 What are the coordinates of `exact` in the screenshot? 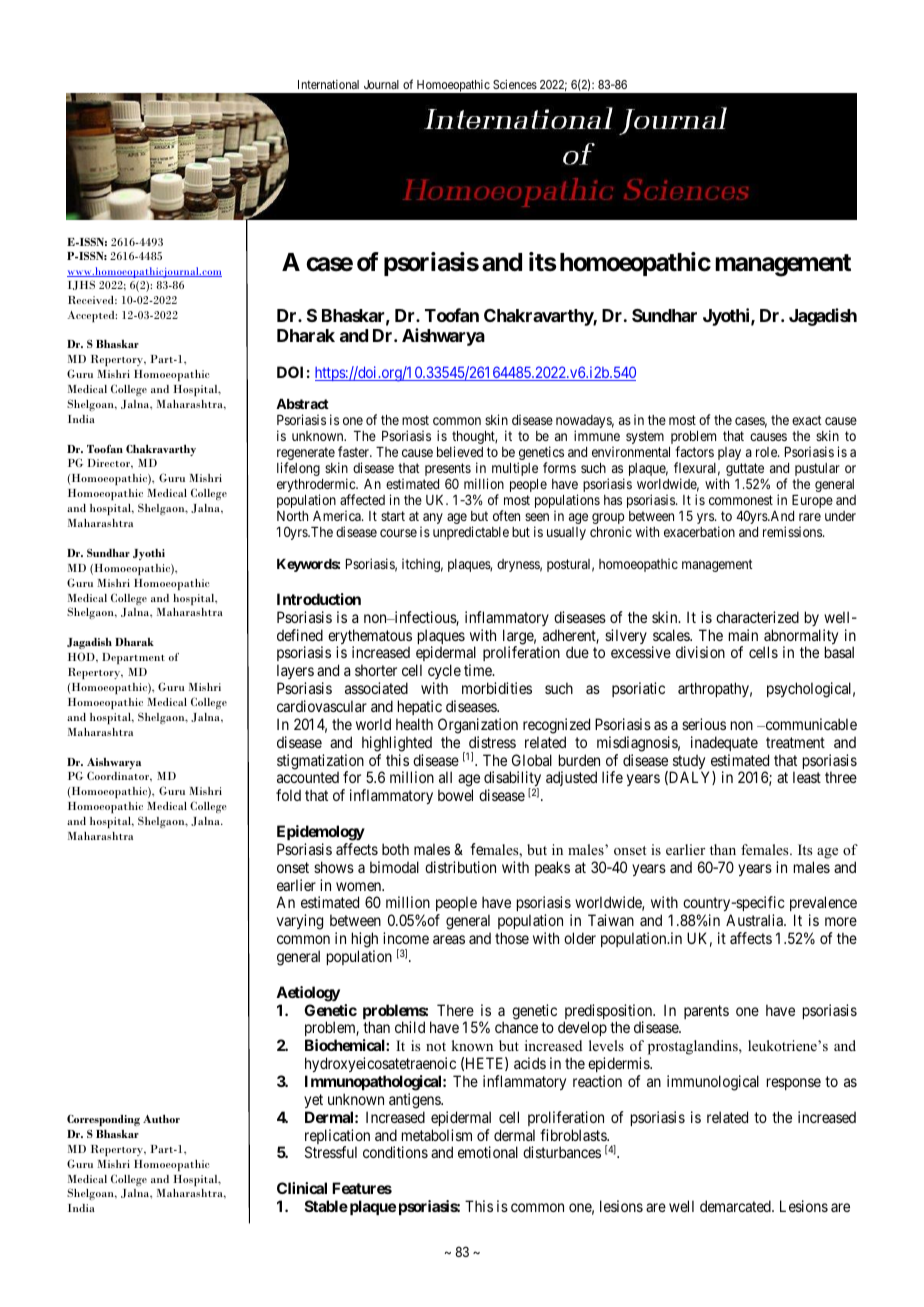 It's located at (807, 420).
